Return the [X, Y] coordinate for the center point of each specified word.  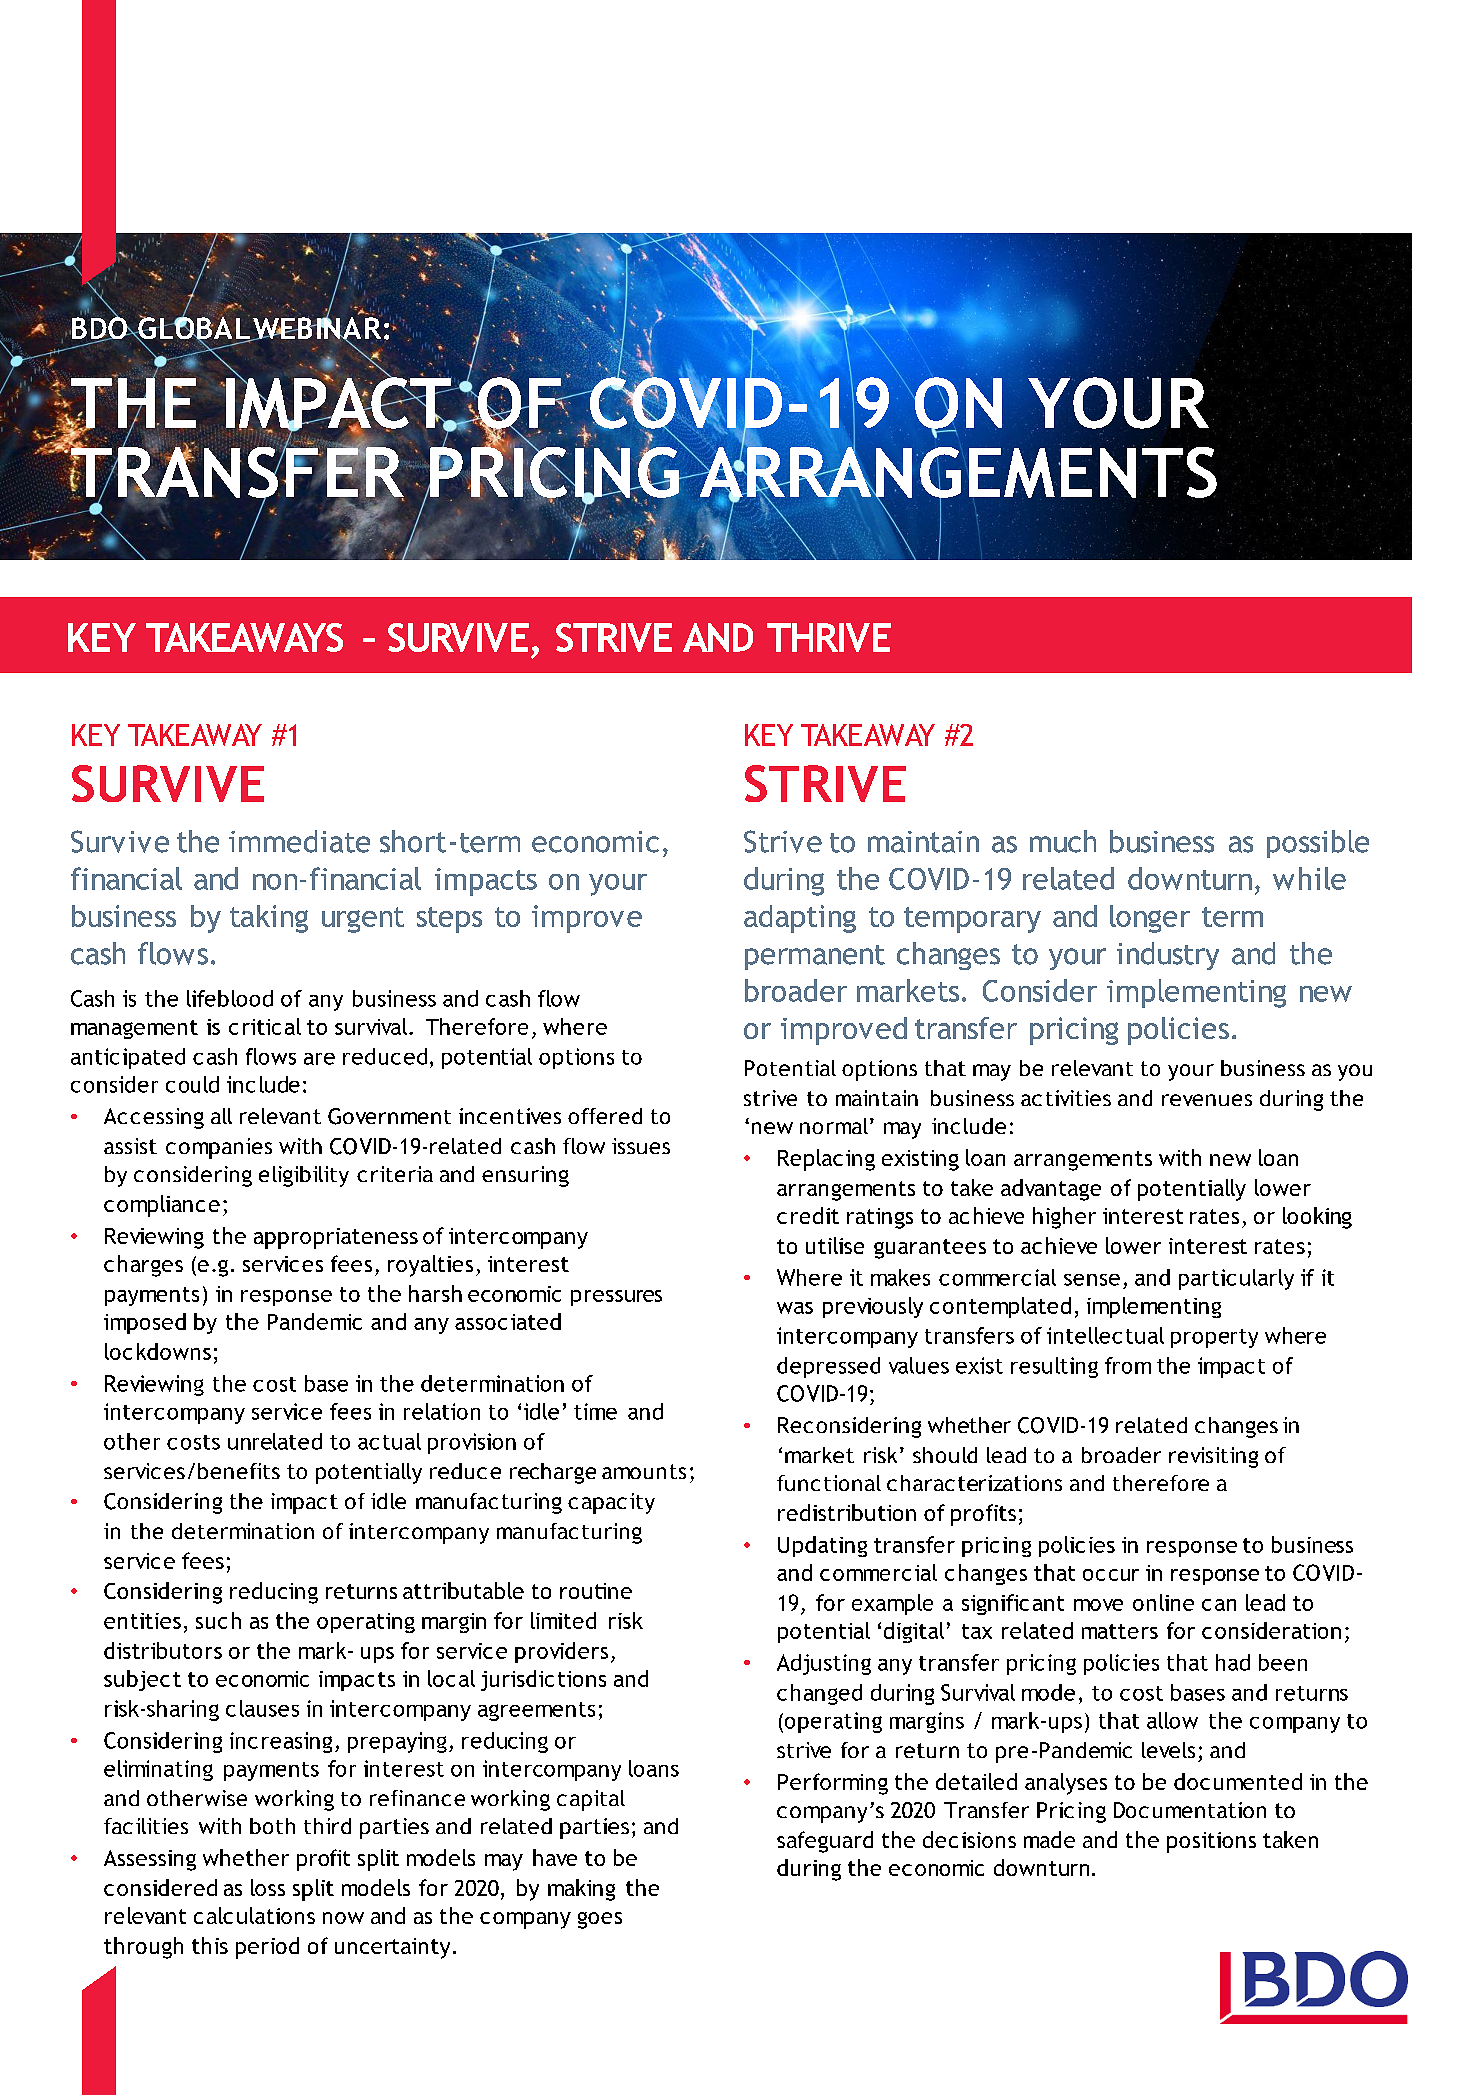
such [218, 1620]
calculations [254, 1915]
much [1063, 841]
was [795, 1308]
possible [1318, 844]
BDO [99, 328]
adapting [800, 919]
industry [1168, 956]
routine [596, 1591]
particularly [1236, 1279]
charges [143, 1266]
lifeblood [230, 998]
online [1163, 1602]
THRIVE [829, 637]
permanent [815, 957]
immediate [299, 841]
